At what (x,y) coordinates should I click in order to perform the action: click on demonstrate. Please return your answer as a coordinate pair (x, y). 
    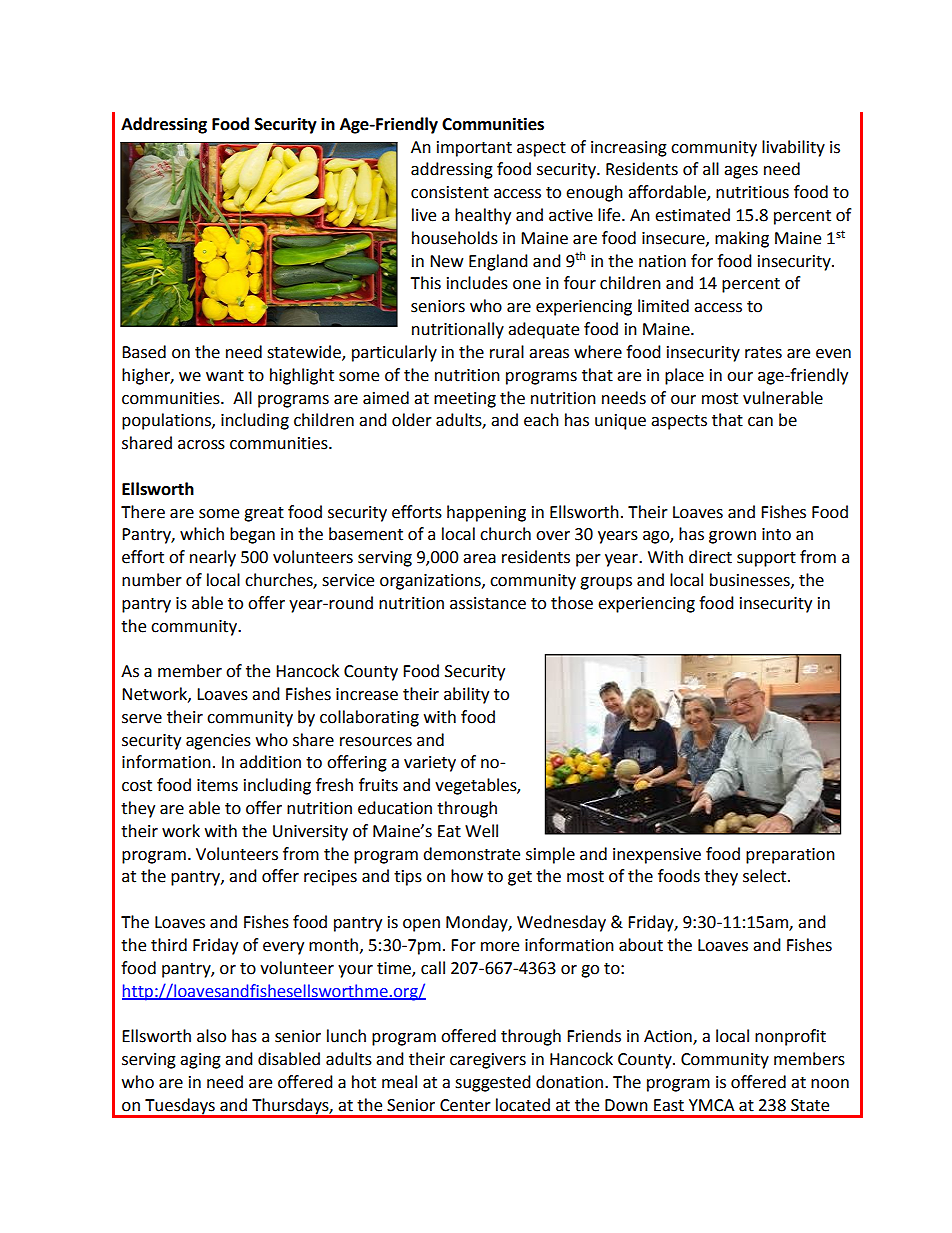
    Looking at the image, I should click on (471, 854).
